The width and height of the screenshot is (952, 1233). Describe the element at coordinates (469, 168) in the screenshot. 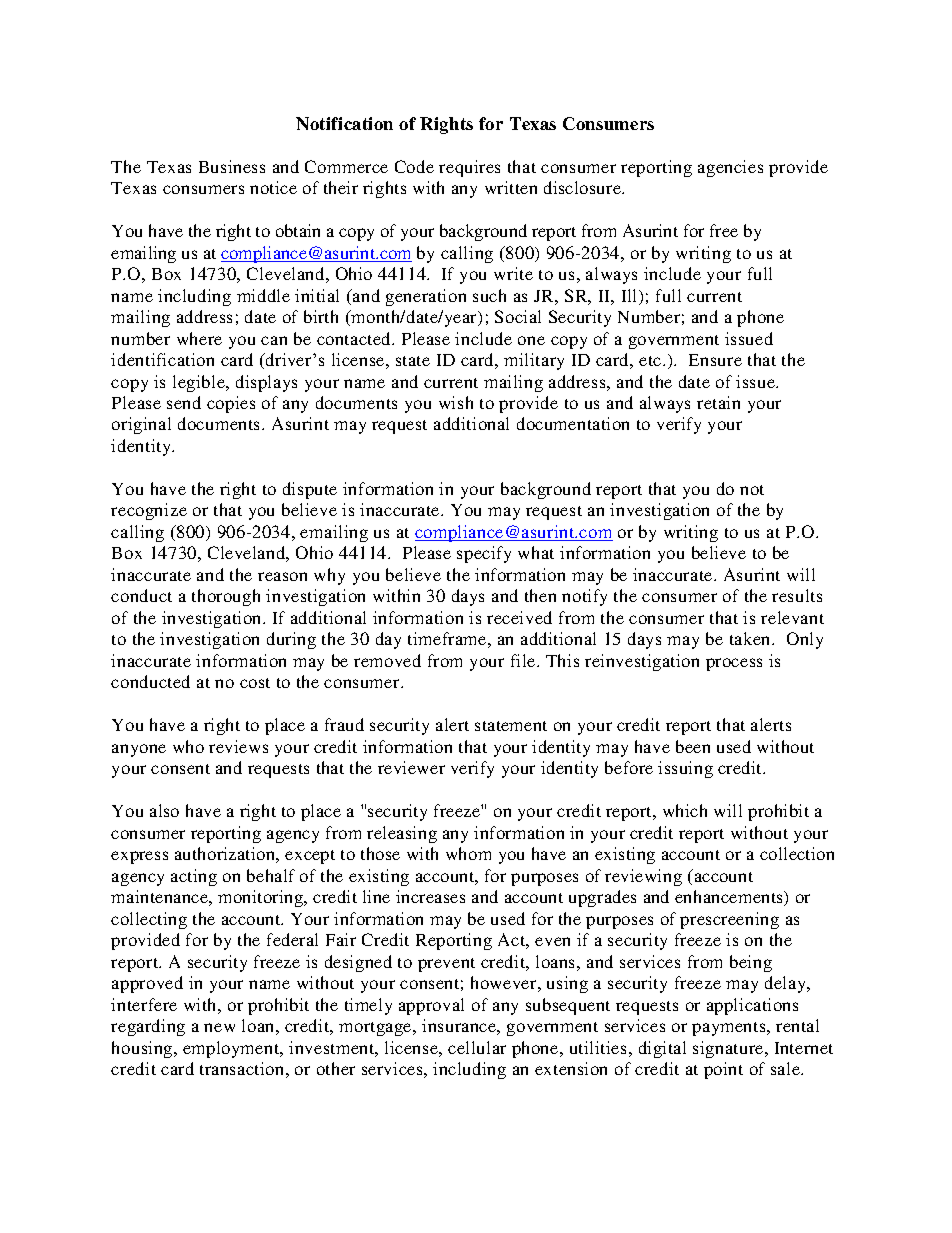

I see `requires` at that location.
